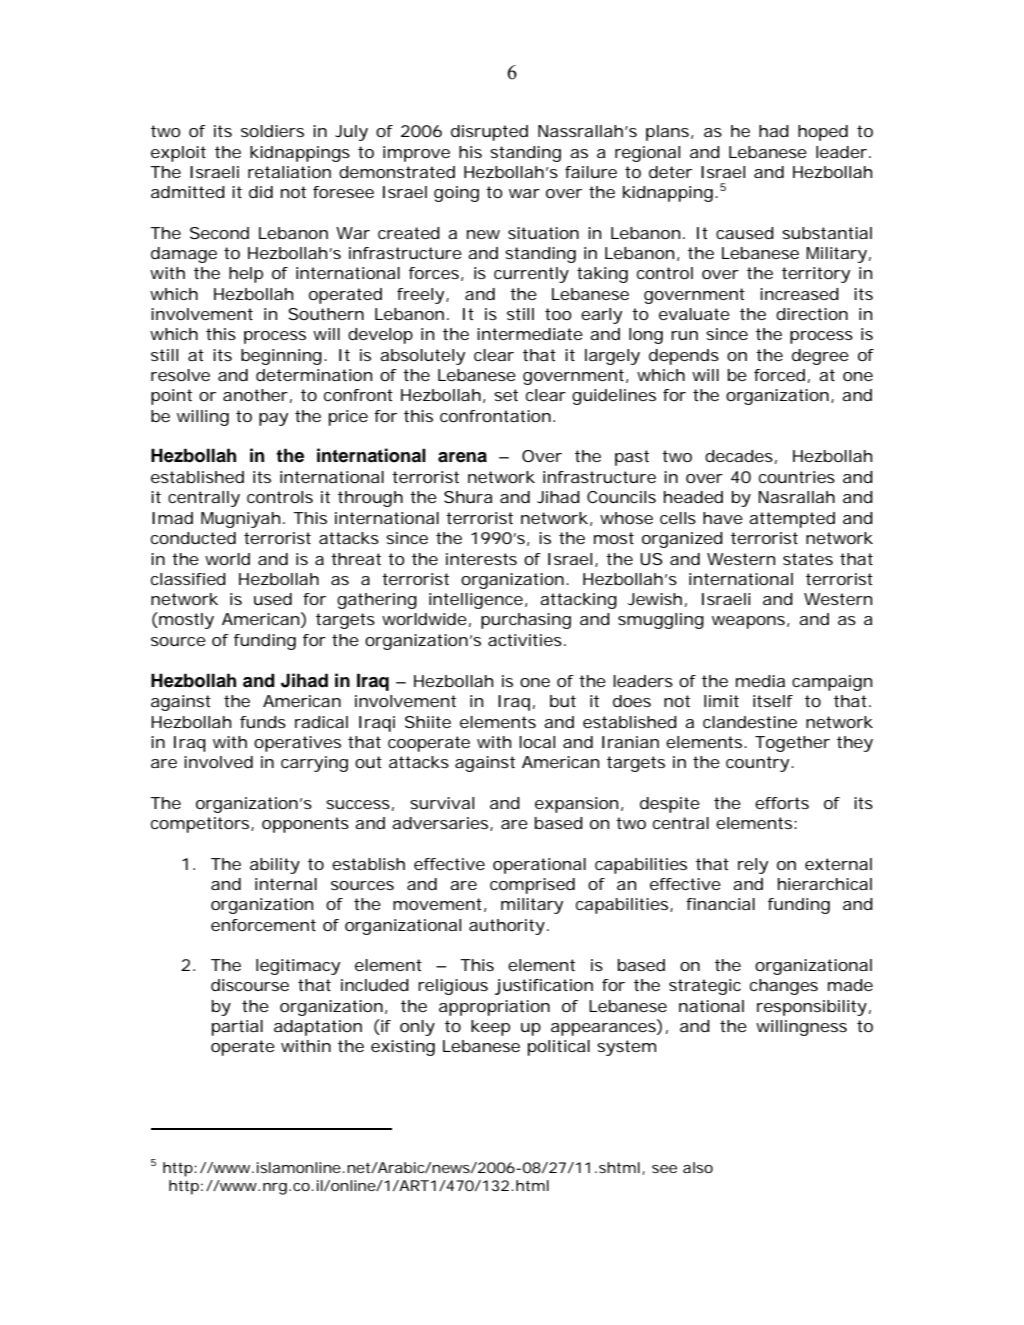 The image size is (1024, 1325). What do you see at coordinates (753, 866) in the screenshot?
I see `rely` at bounding box center [753, 866].
